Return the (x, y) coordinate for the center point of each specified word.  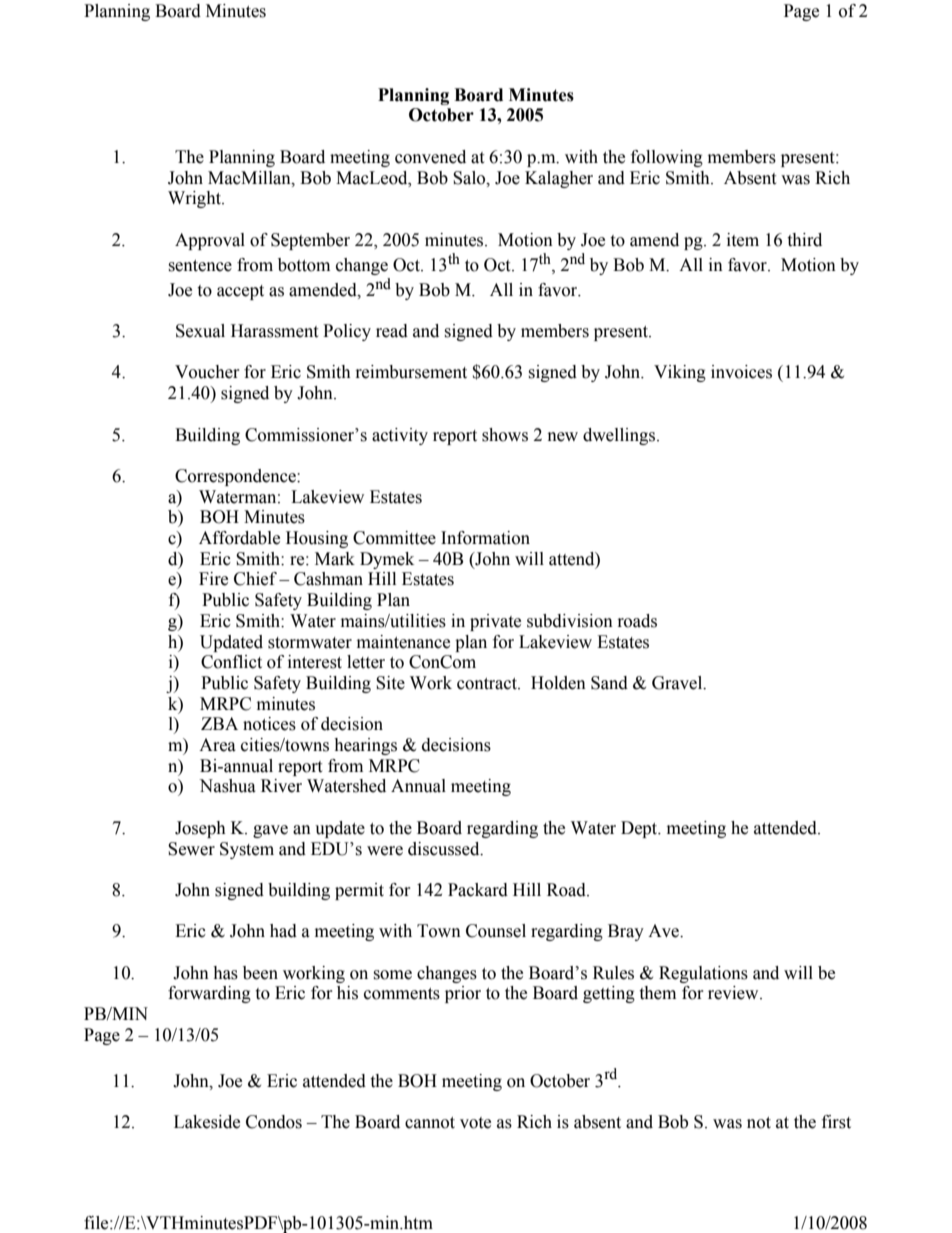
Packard (478, 890)
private (495, 622)
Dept (640, 829)
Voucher (207, 372)
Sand (609, 683)
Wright (195, 199)
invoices (741, 372)
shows (505, 435)
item (743, 240)
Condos (274, 1122)
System (247, 850)
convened (430, 157)
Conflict (231, 662)
